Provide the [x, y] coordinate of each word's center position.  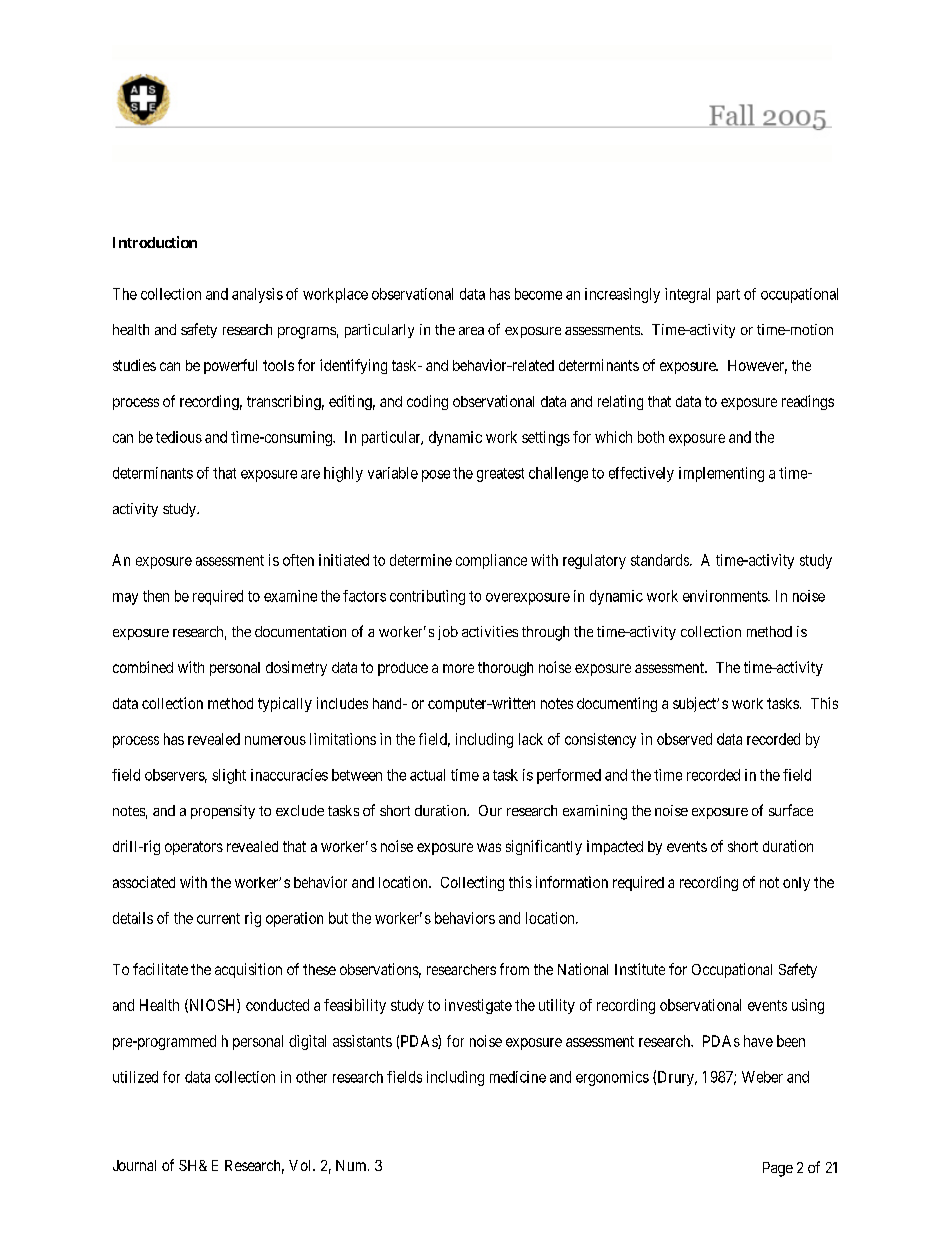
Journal [134, 1165]
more [458, 668]
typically [285, 704]
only [796, 884]
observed [684, 739]
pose [436, 476]
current [218, 918]
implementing [721, 474]
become [538, 294]
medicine [518, 1077]
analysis [257, 295]
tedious [179, 437]
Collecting [472, 883]
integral [687, 295]
